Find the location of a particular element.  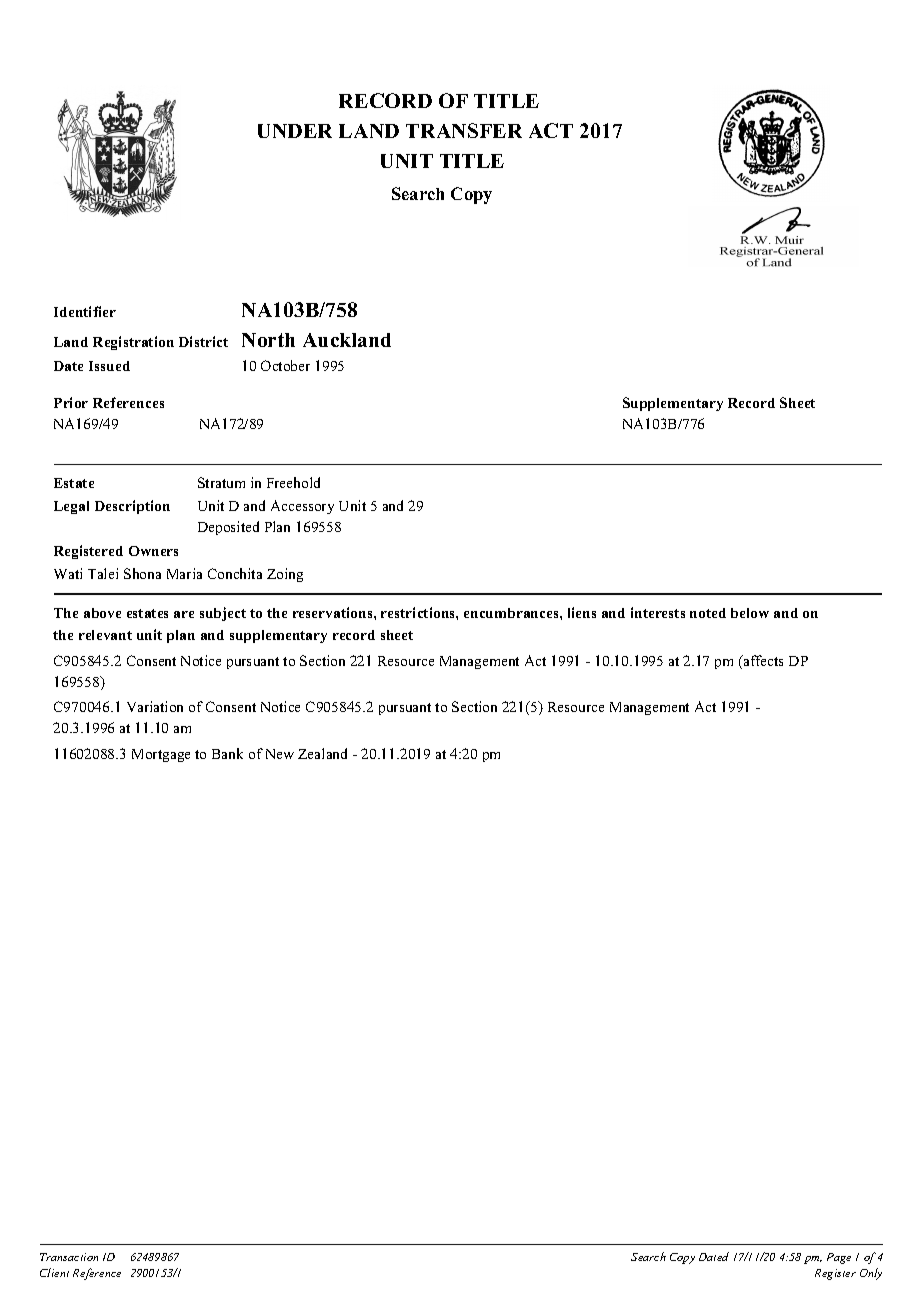

Page is located at coordinates (839, 1258).
